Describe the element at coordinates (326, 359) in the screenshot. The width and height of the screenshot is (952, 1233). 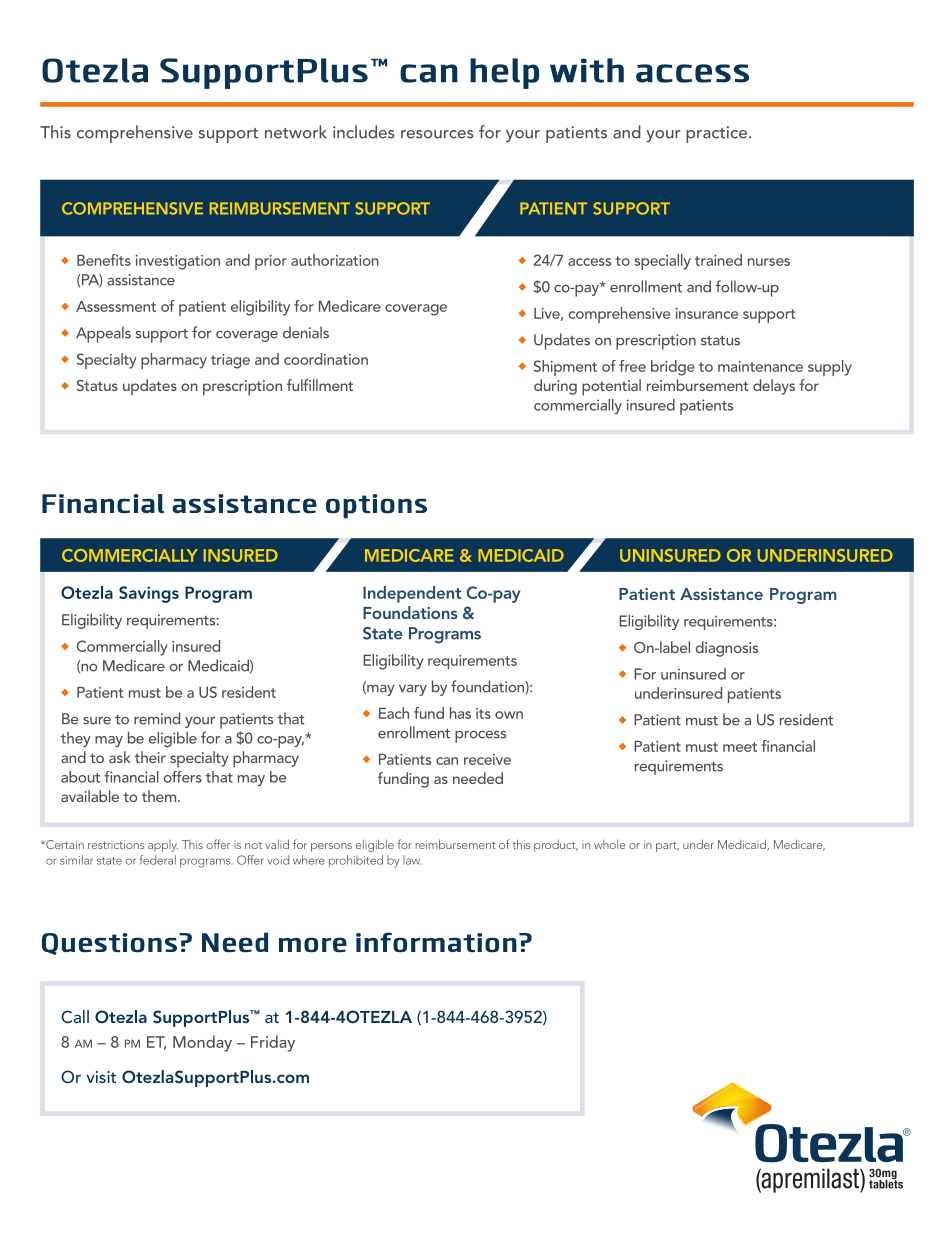
I see `coordination` at that location.
